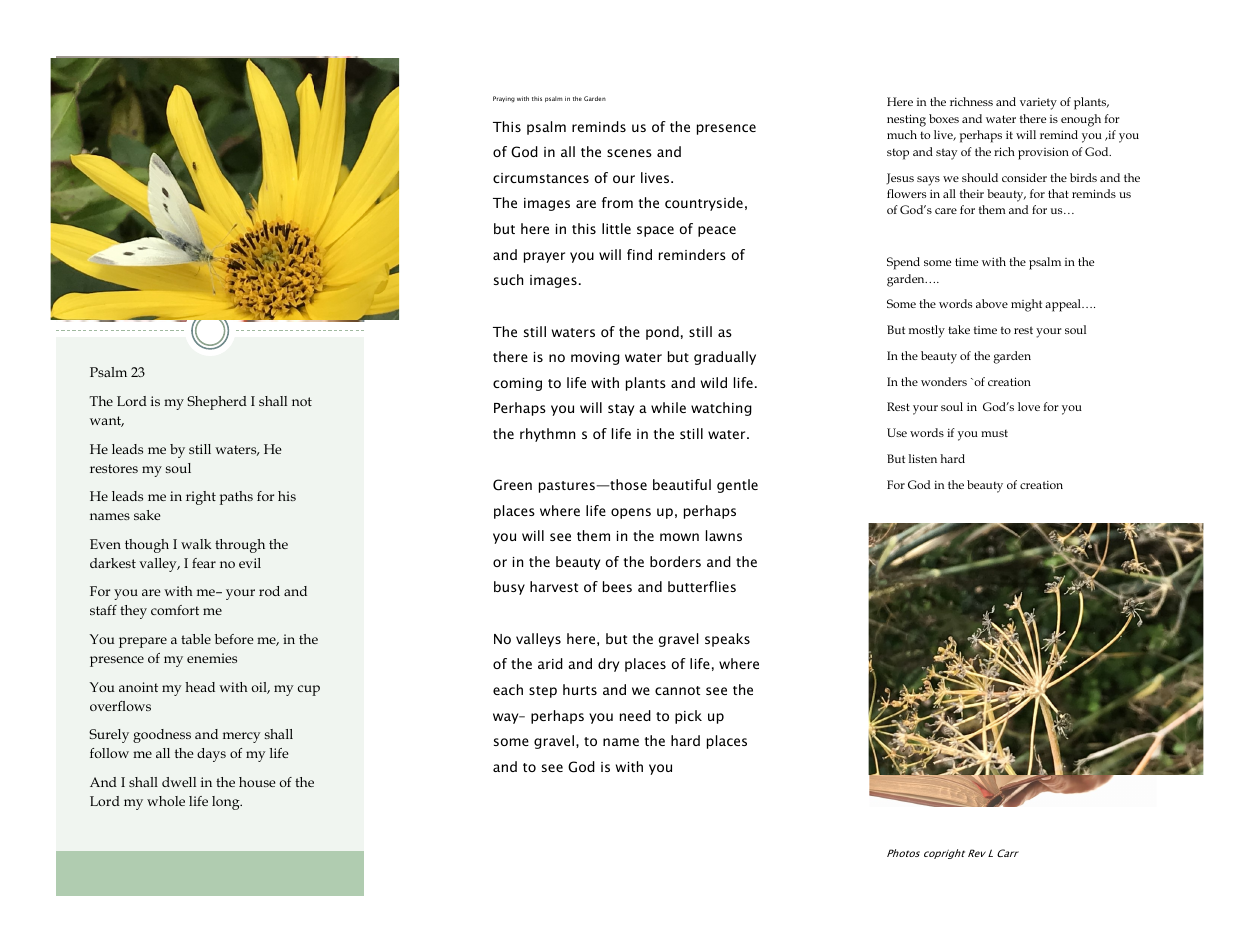 The height and width of the screenshot is (952, 1233). Describe the element at coordinates (959, 329) in the screenshot. I see `take` at that location.
